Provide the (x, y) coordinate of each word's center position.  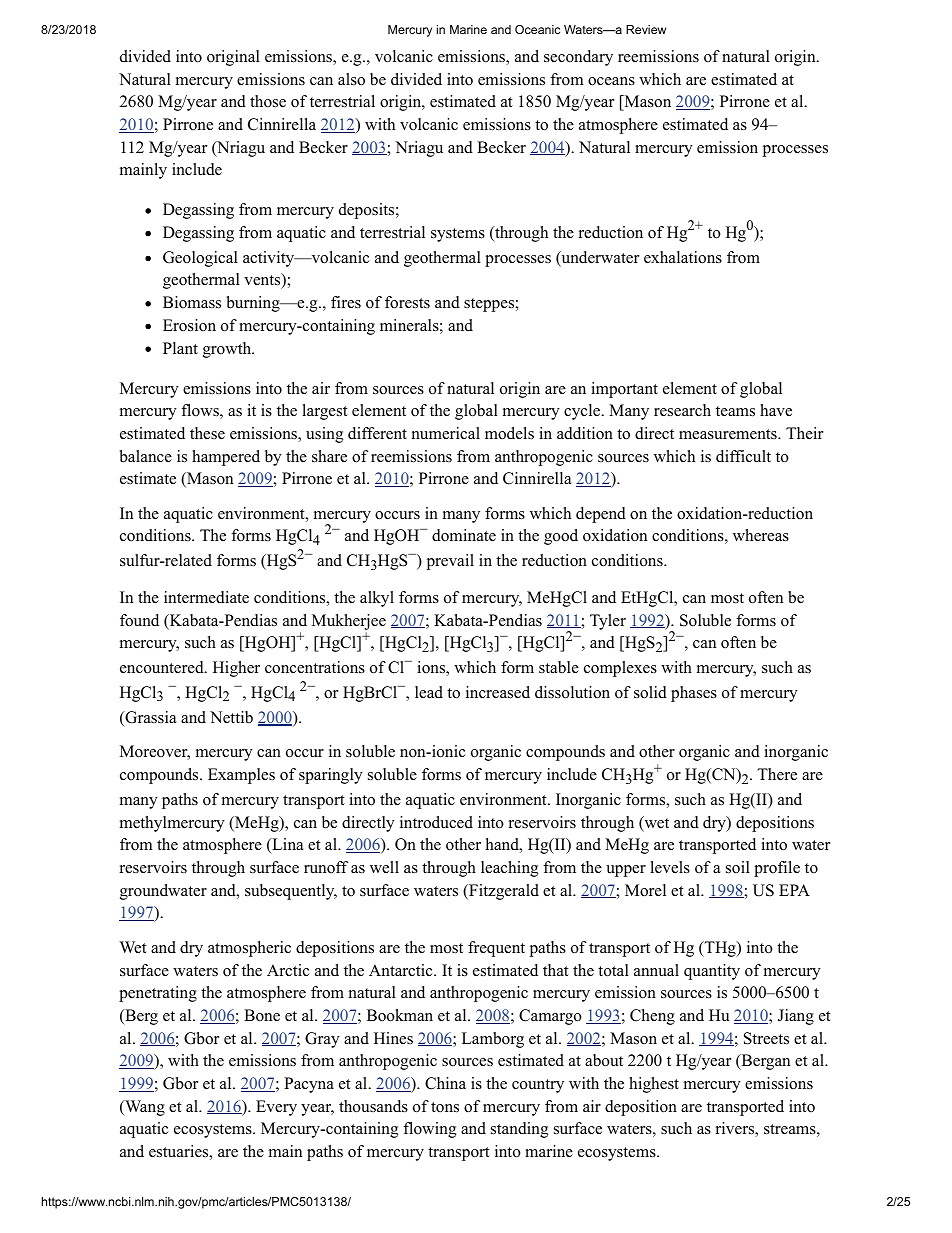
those (268, 101)
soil (738, 867)
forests (407, 302)
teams (735, 411)
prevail (450, 562)
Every (276, 1108)
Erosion (189, 325)
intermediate (206, 597)
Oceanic (537, 29)
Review (646, 29)
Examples (241, 776)
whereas (761, 535)
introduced (436, 822)
